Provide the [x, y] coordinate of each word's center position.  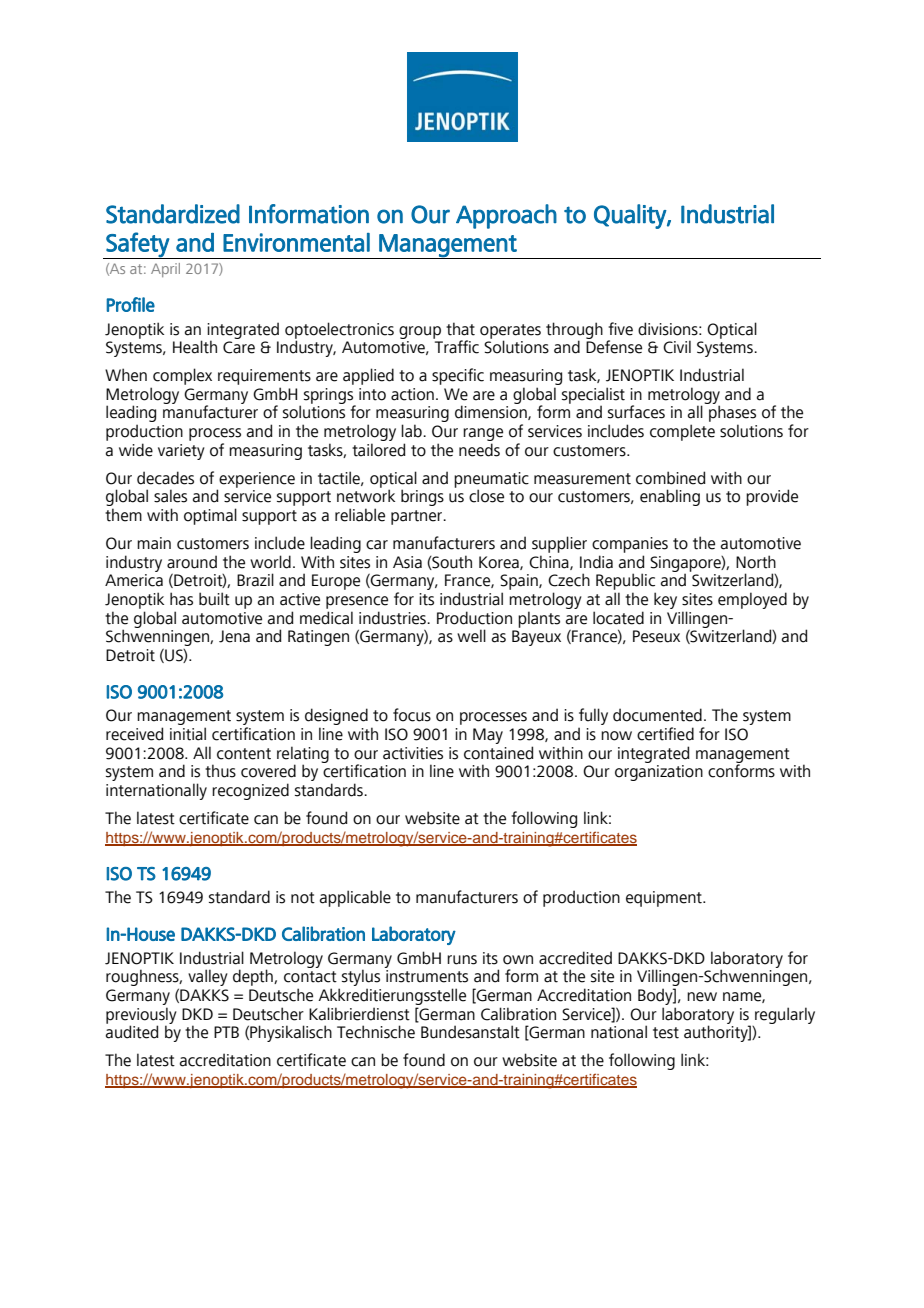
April [165, 270]
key [665, 600]
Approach [506, 216]
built [214, 599]
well [471, 636]
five [620, 329]
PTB [226, 1032]
